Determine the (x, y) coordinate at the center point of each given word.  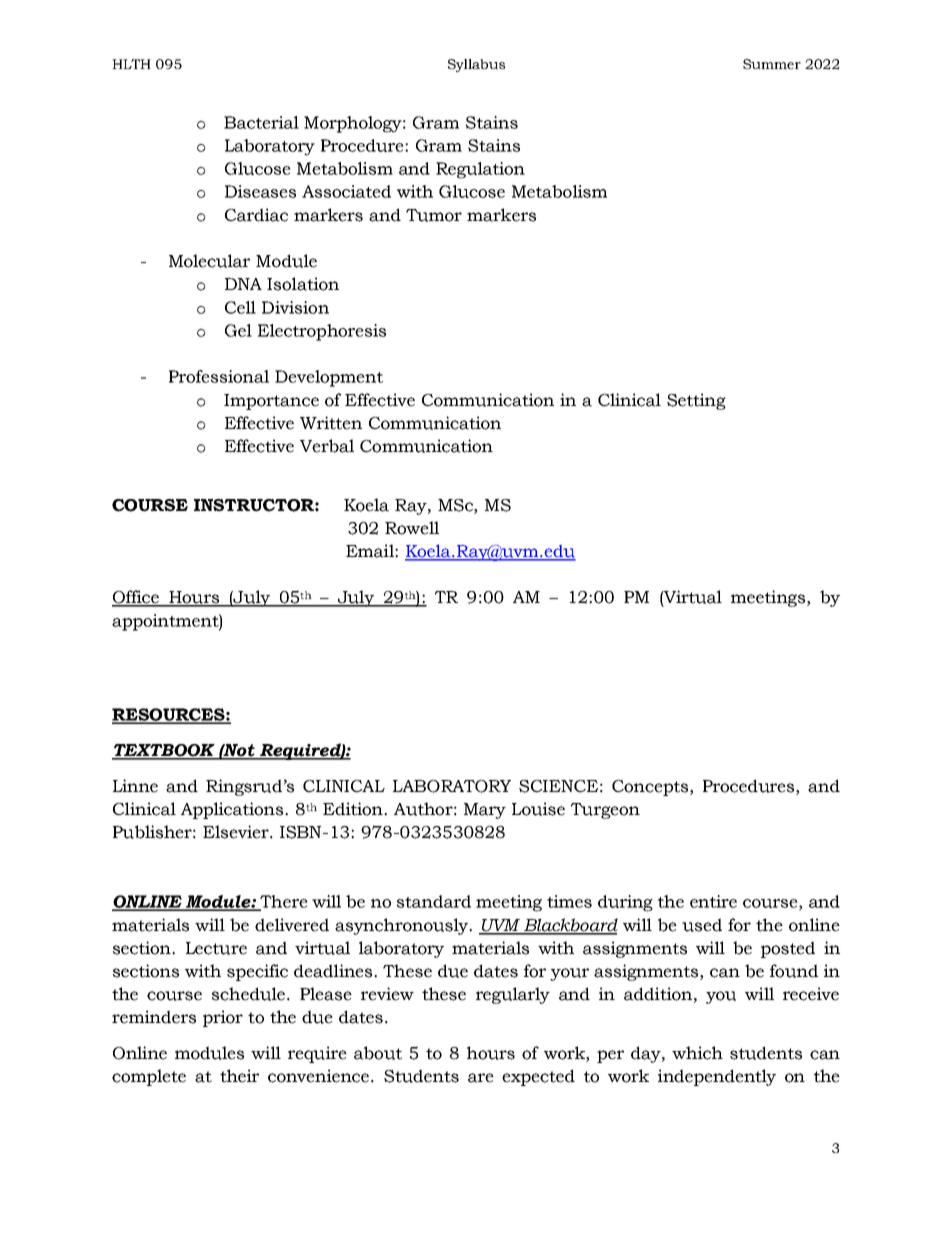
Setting (696, 401)
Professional (219, 376)
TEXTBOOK (164, 751)
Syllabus (476, 65)
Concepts (651, 788)
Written (331, 423)
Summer (772, 64)
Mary (485, 811)
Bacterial (261, 122)
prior (223, 1018)
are (481, 1078)
